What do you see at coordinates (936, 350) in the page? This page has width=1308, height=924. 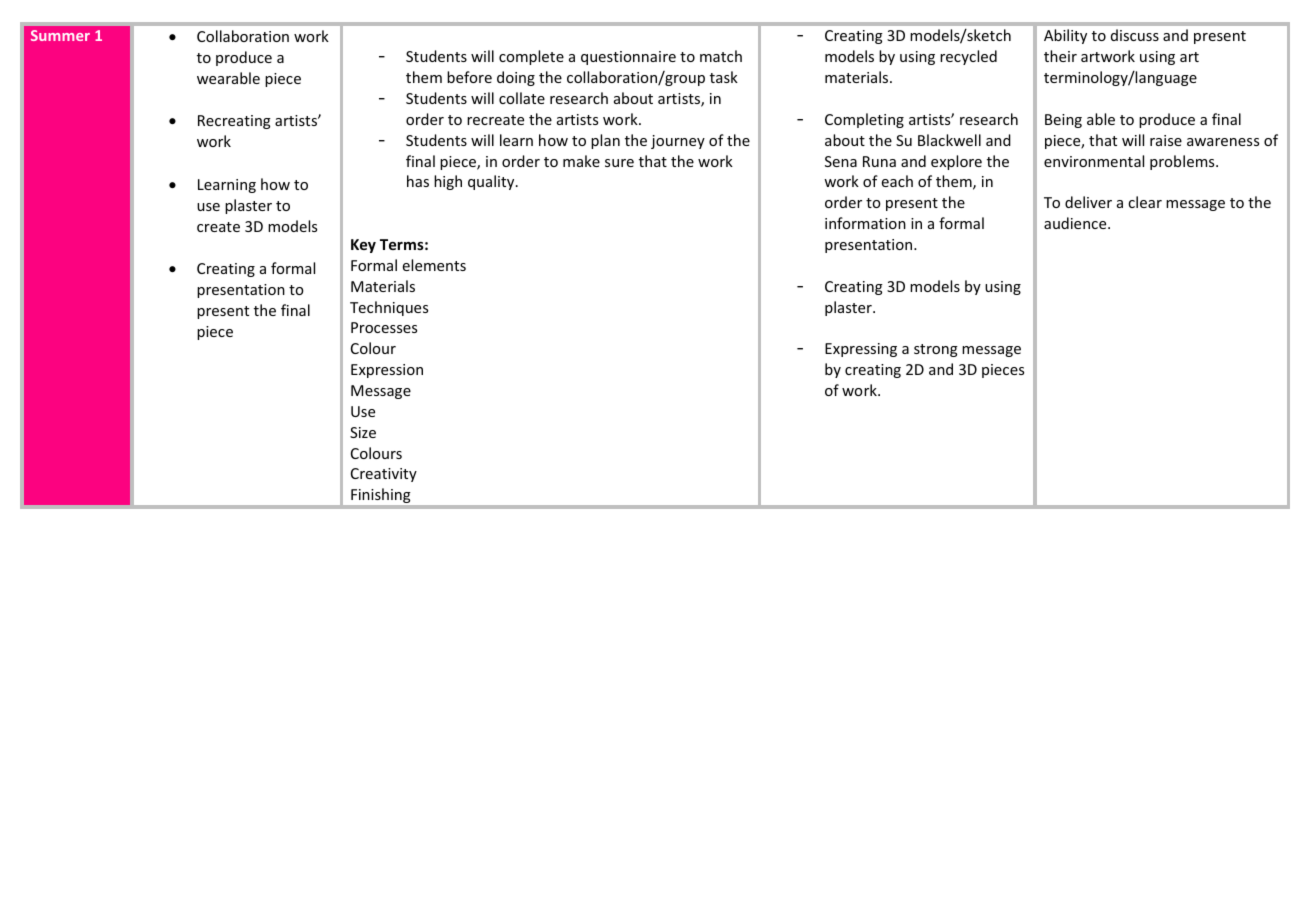 I see `strong` at bounding box center [936, 350].
